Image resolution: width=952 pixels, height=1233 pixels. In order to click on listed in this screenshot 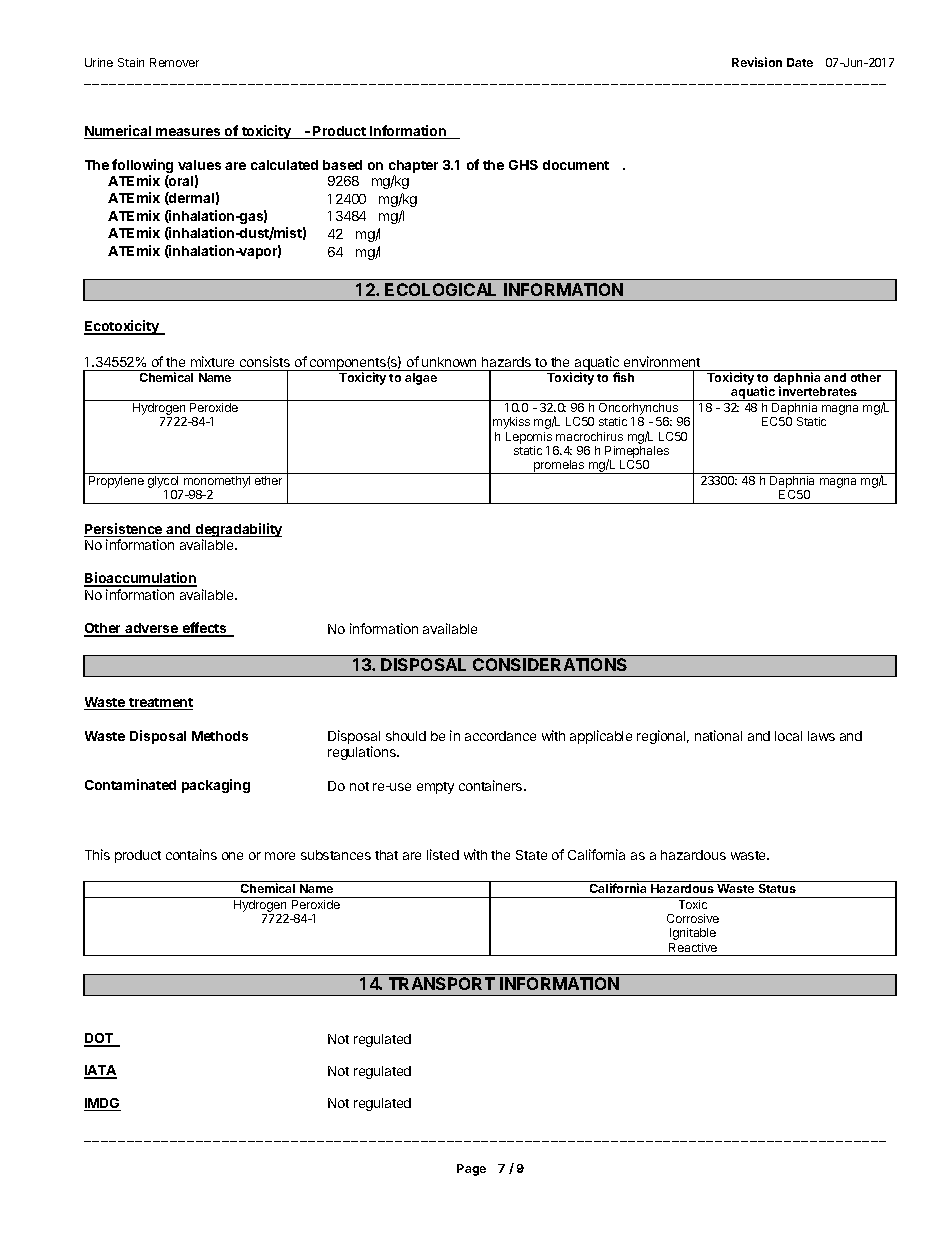, I will do `click(443, 854)`.
